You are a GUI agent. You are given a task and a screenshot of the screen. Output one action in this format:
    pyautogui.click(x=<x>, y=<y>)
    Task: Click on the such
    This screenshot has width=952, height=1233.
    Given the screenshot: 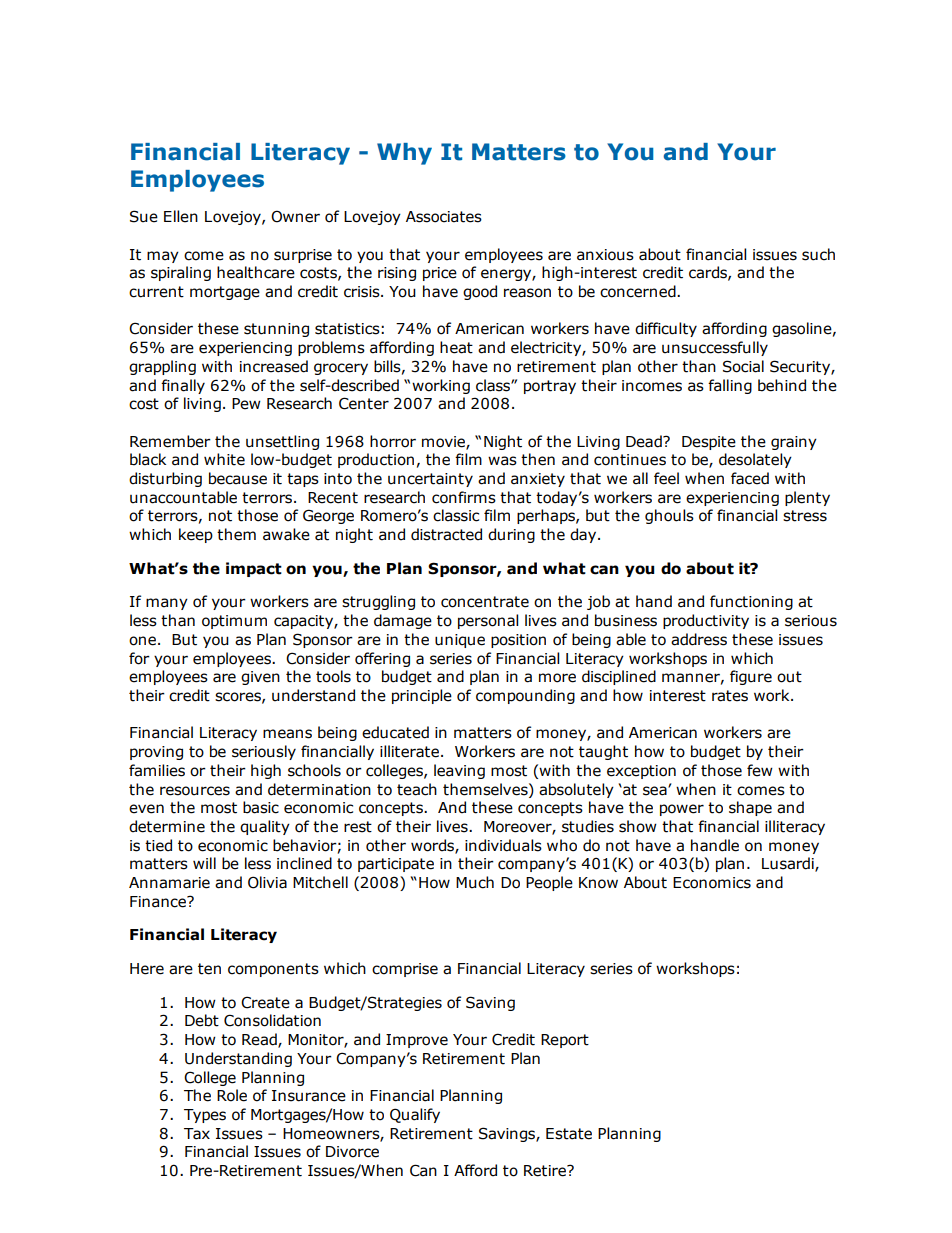 What is the action you would take?
    pyautogui.click(x=818, y=254)
